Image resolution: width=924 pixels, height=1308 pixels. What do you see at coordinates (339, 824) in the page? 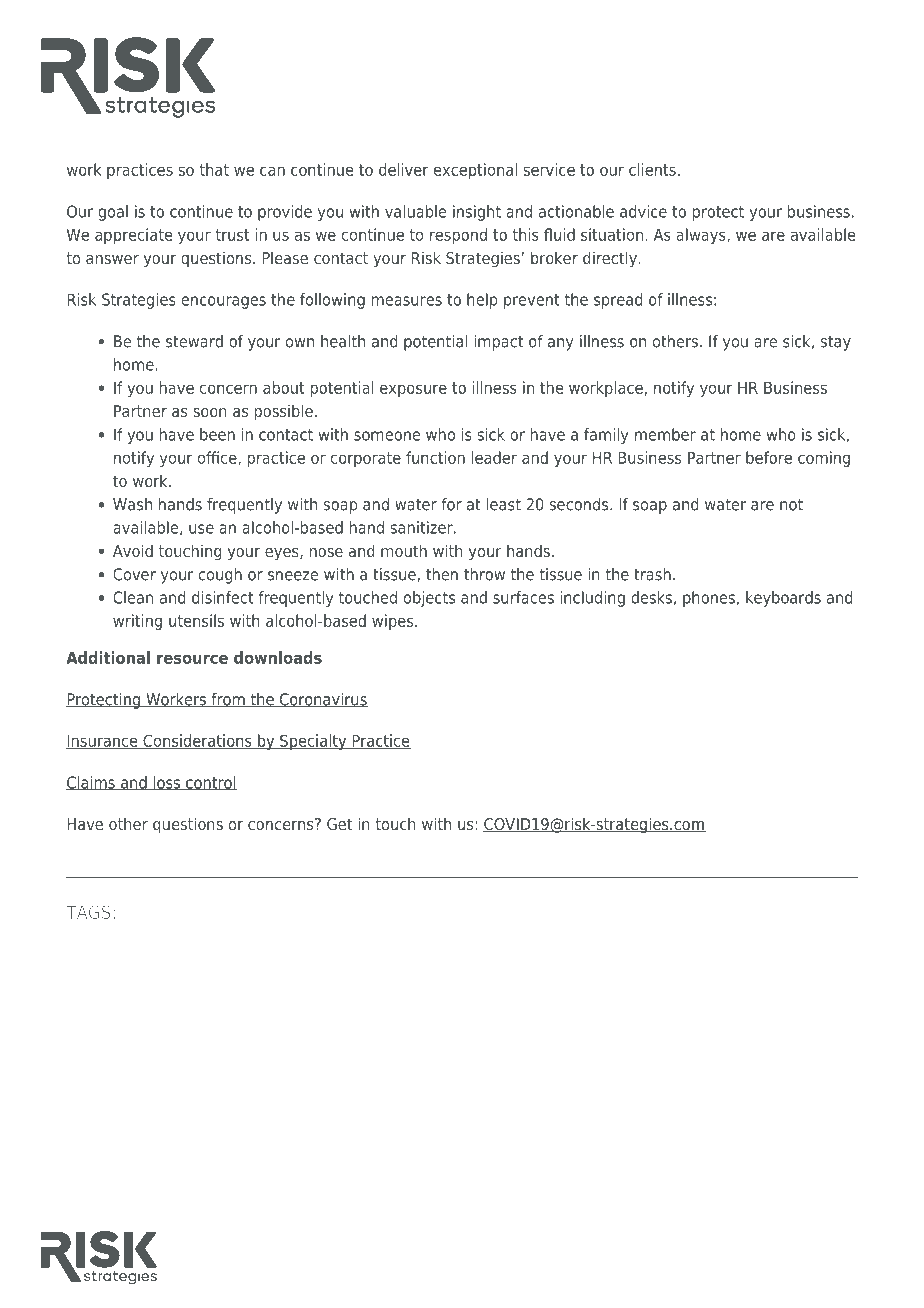
I see `Get` at bounding box center [339, 824].
